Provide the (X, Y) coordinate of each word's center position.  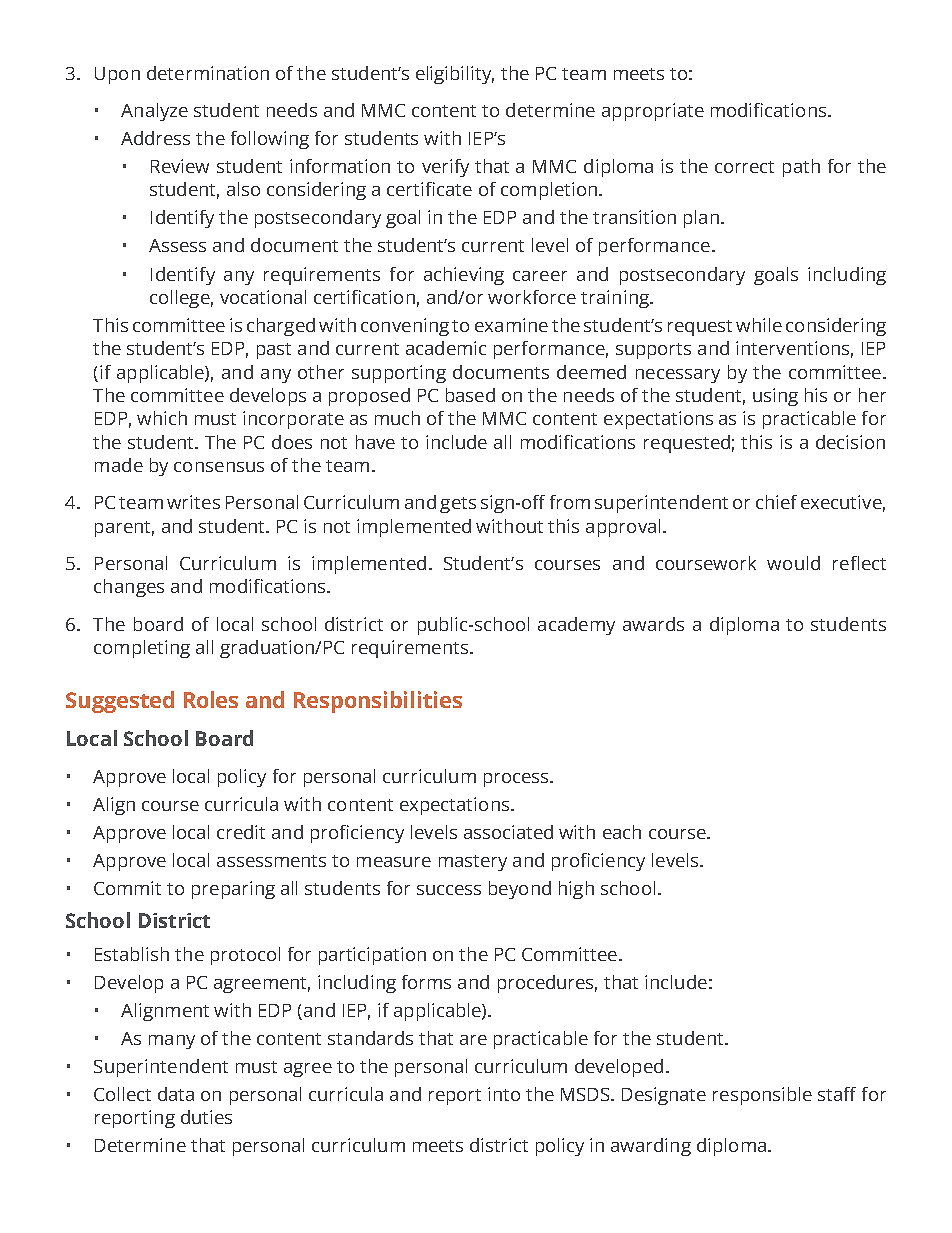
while (759, 325)
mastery (473, 863)
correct (744, 167)
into (504, 1094)
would (793, 563)
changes (129, 588)
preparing (233, 890)
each (622, 832)
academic (446, 348)
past (274, 351)
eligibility (455, 75)
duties (206, 1117)
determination (208, 73)
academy (576, 626)
